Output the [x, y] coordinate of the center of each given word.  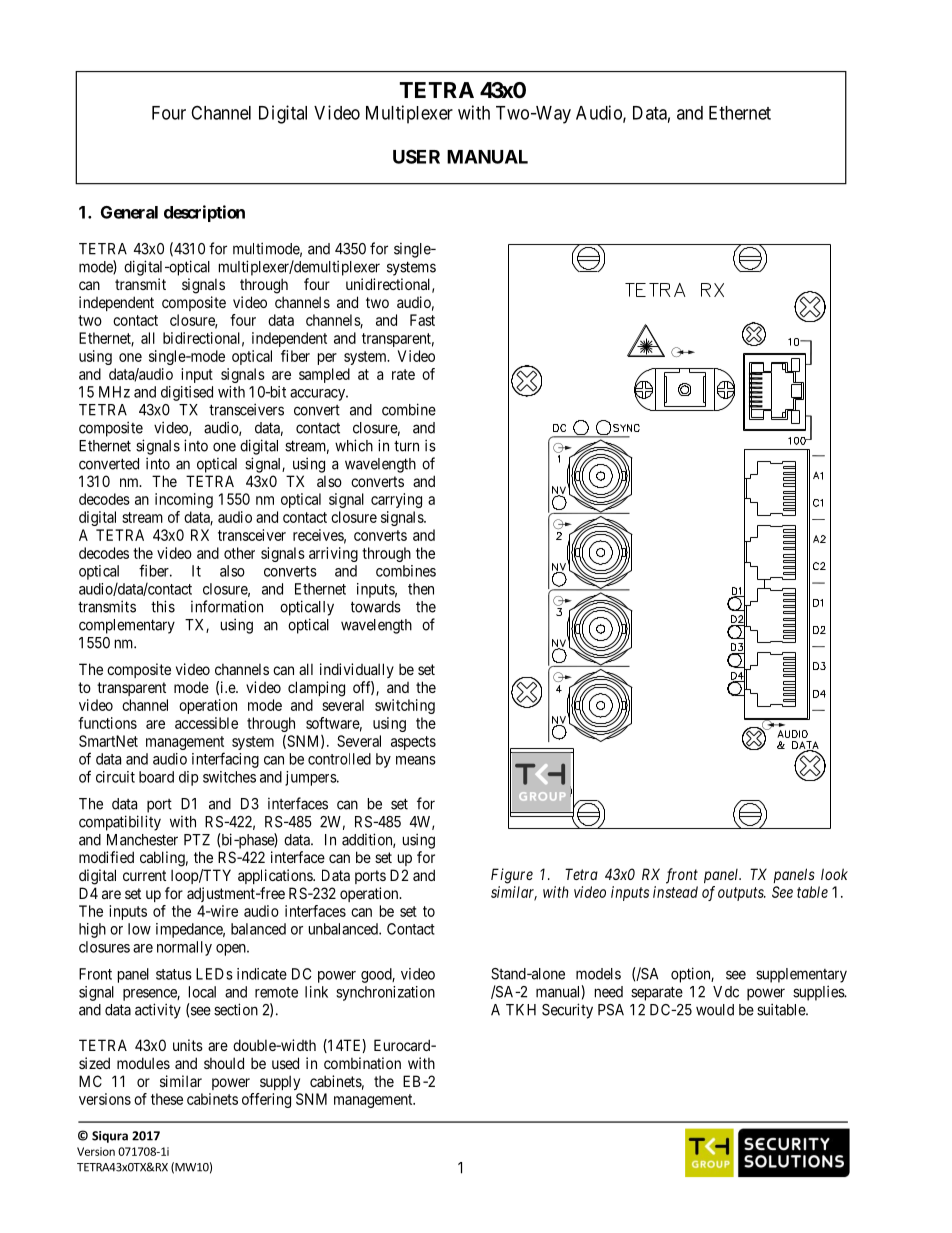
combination [362, 1063]
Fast [422, 320]
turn [406, 446]
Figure [512, 876]
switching [405, 706]
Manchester [142, 840]
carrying [396, 500]
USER [416, 156]
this [163, 606]
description [204, 213]
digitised [187, 393]
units [188, 1045]
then [421, 589]
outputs [742, 894]
